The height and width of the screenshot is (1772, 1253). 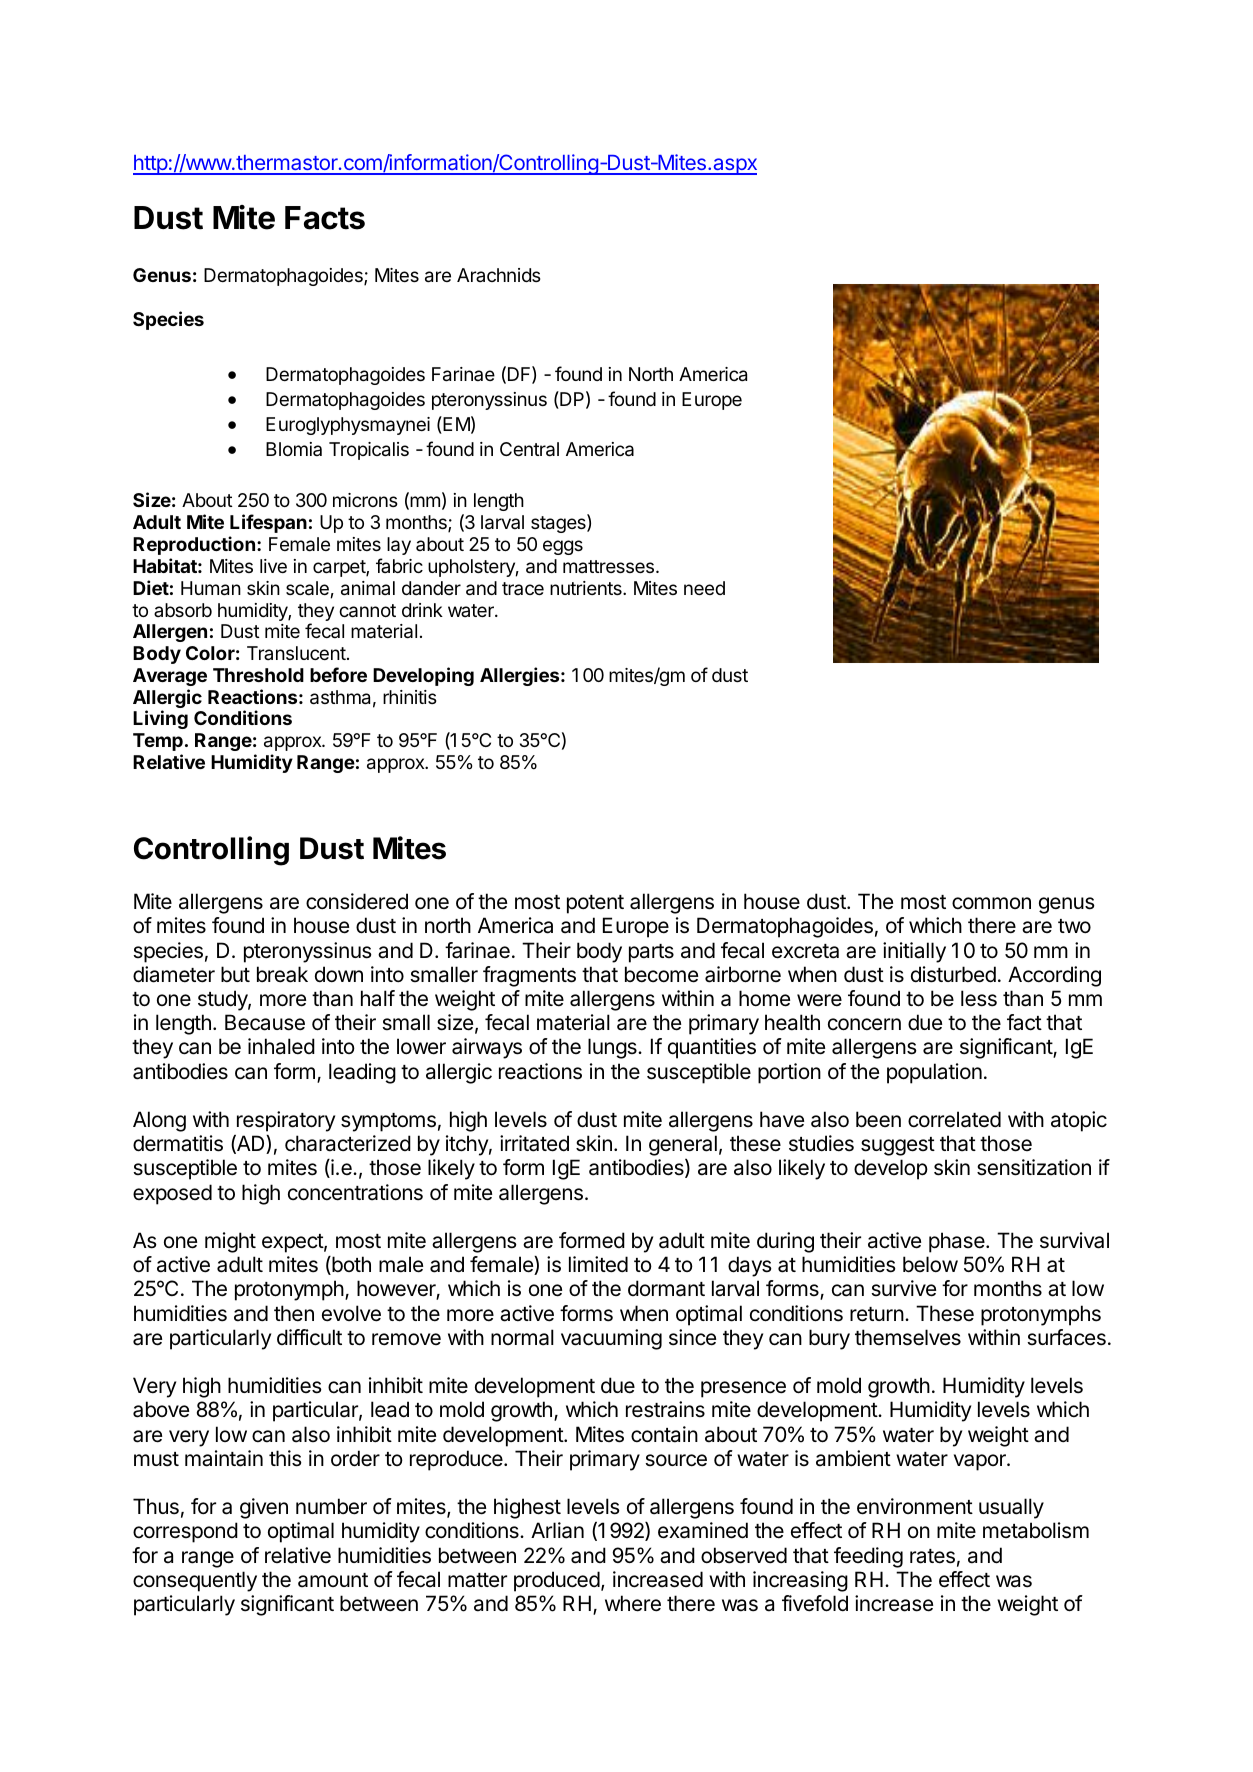 What do you see at coordinates (282, 974) in the screenshot?
I see `break` at bounding box center [282, 974].
